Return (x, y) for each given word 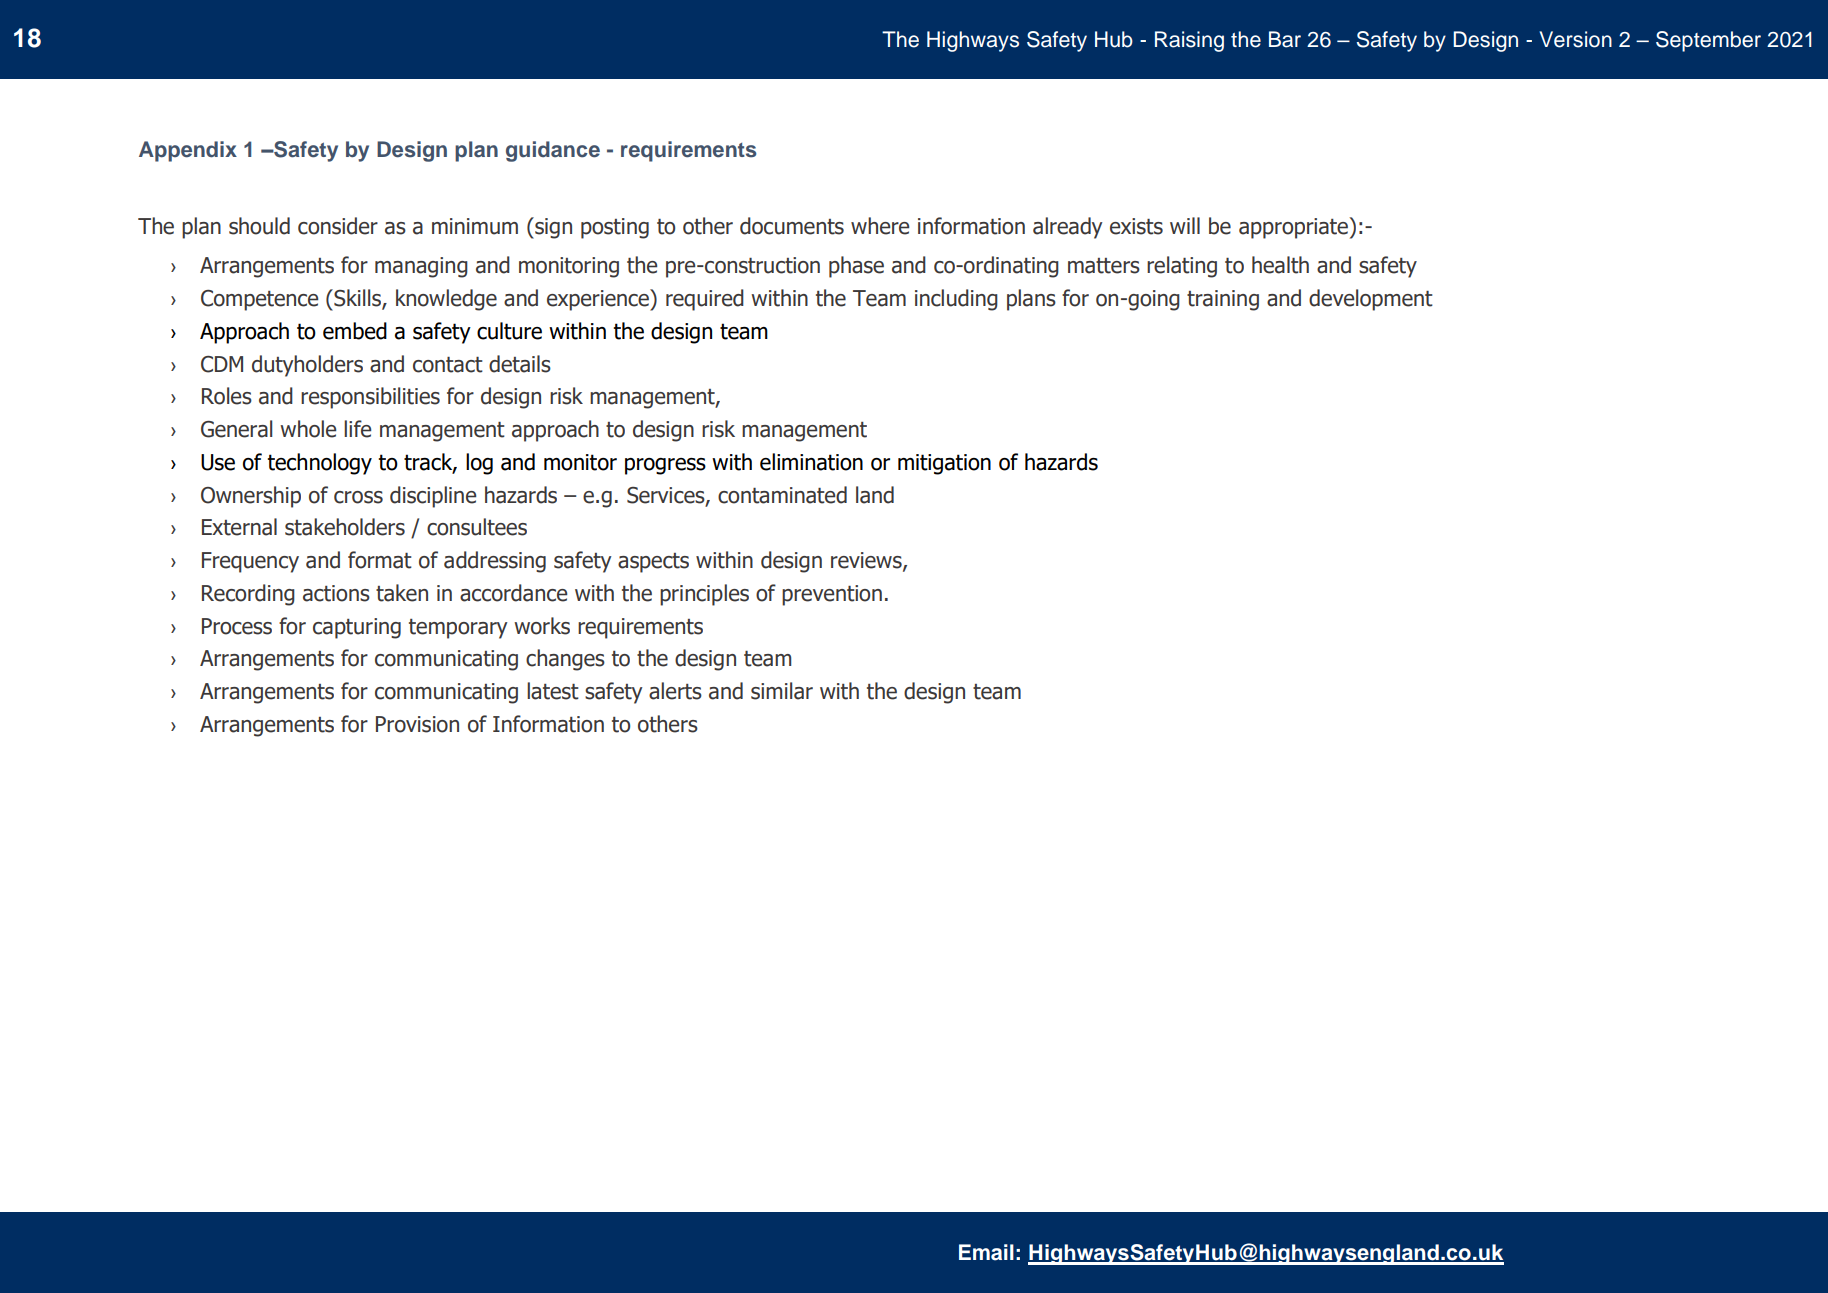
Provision (417, 724)
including (956, 300)
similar (782, 691)
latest (553, 691)
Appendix (188, 151)
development (1371, 300)
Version (1575, 39)
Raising (1189, 41)
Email (986, 1252)
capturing (357, 628)
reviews (867, 561)
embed (355, 331)
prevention (832, 595)
